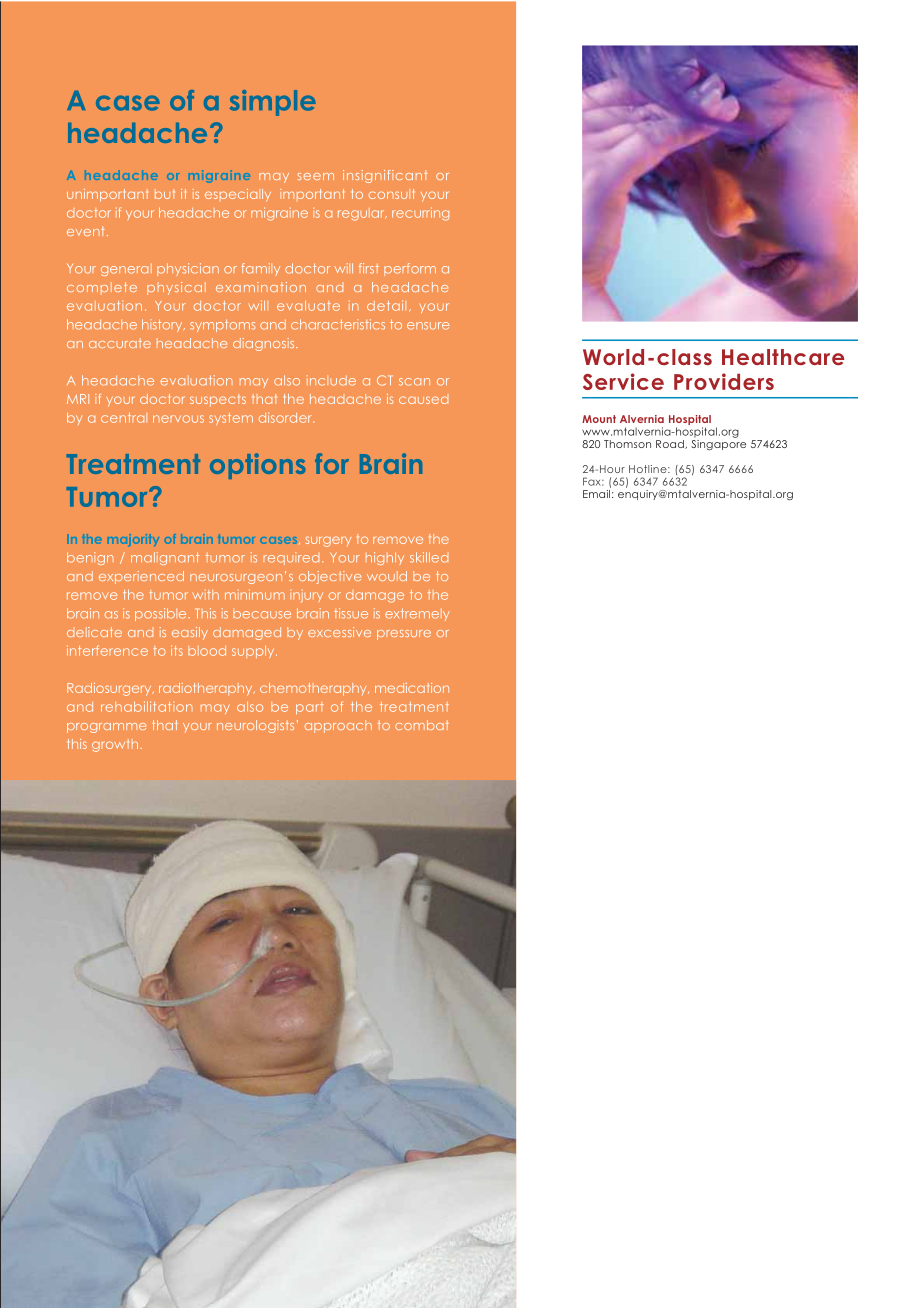  Describe the element at coordinates (385, 176) in the screenshot. I see `insignificant` at that location.
